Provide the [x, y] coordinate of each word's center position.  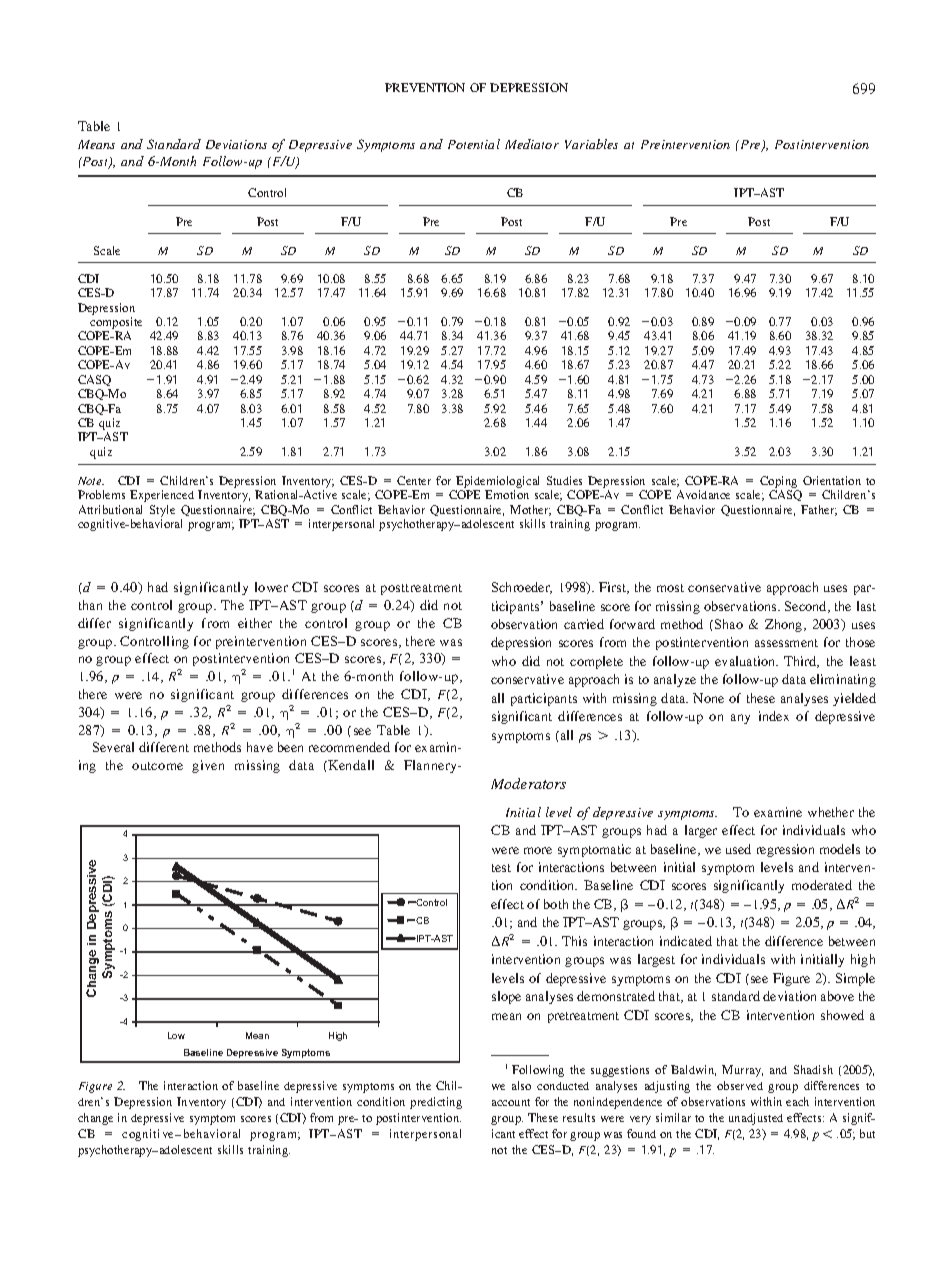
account [511, 1102]
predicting [436, 1103]
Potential [474, 144]
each [797, 1101]
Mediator [532, 144]
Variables [591, 144]
